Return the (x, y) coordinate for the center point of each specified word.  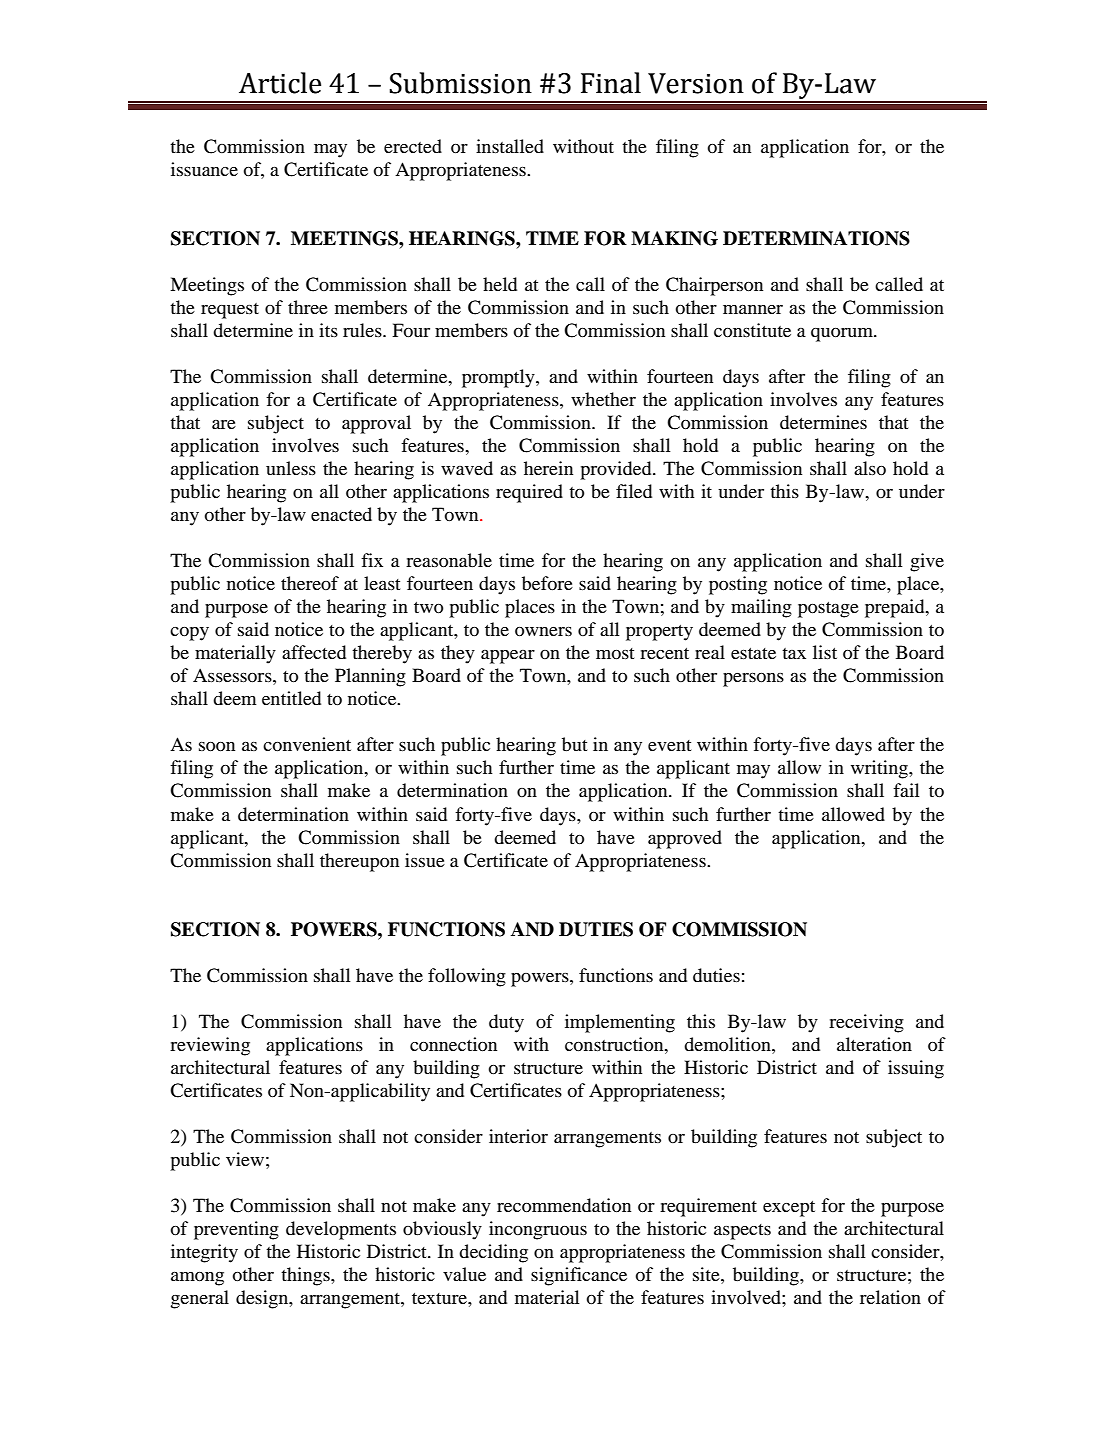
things (306, 1276)
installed (510, 146)
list (825, 652)
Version (696, 83)
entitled (291, 698)
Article (280, 83)
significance (579, 1276)
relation (890, 1297)
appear (508, 657)
